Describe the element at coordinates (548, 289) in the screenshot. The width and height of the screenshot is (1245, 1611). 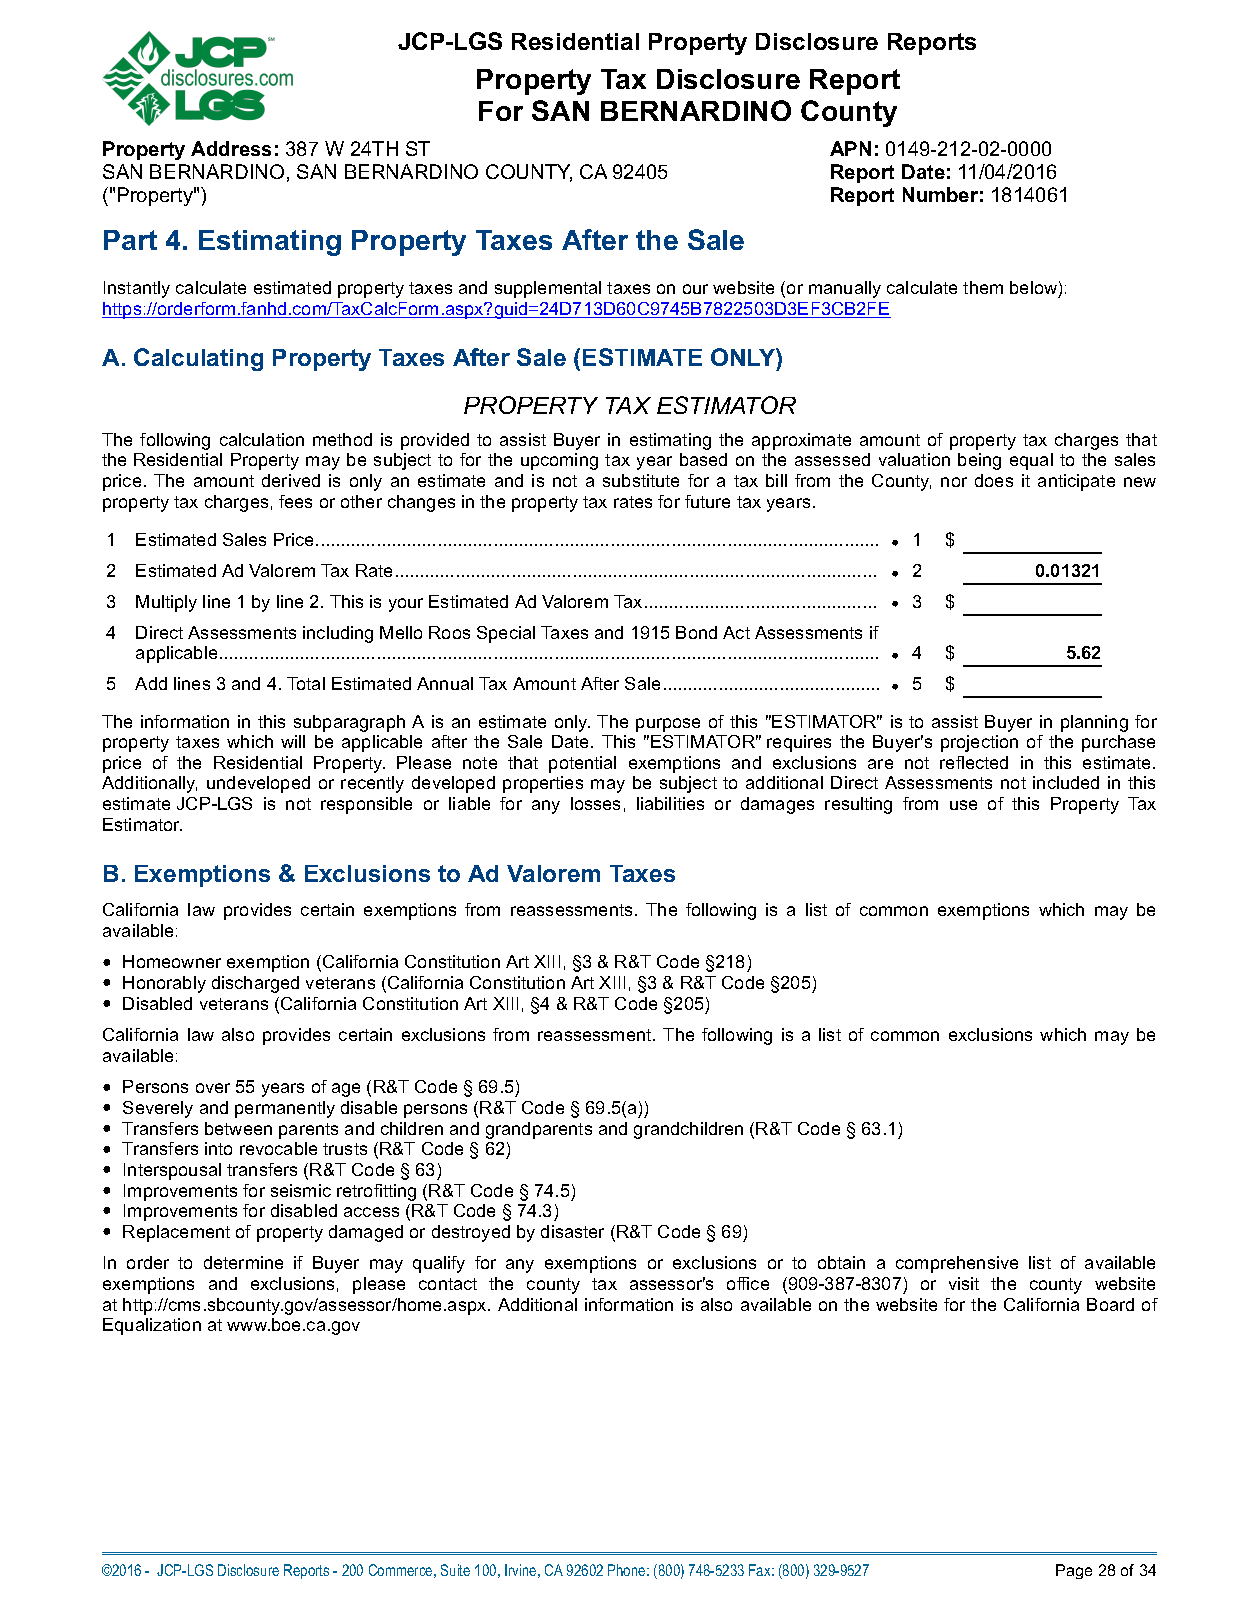
I see `supplemental` at that location.
